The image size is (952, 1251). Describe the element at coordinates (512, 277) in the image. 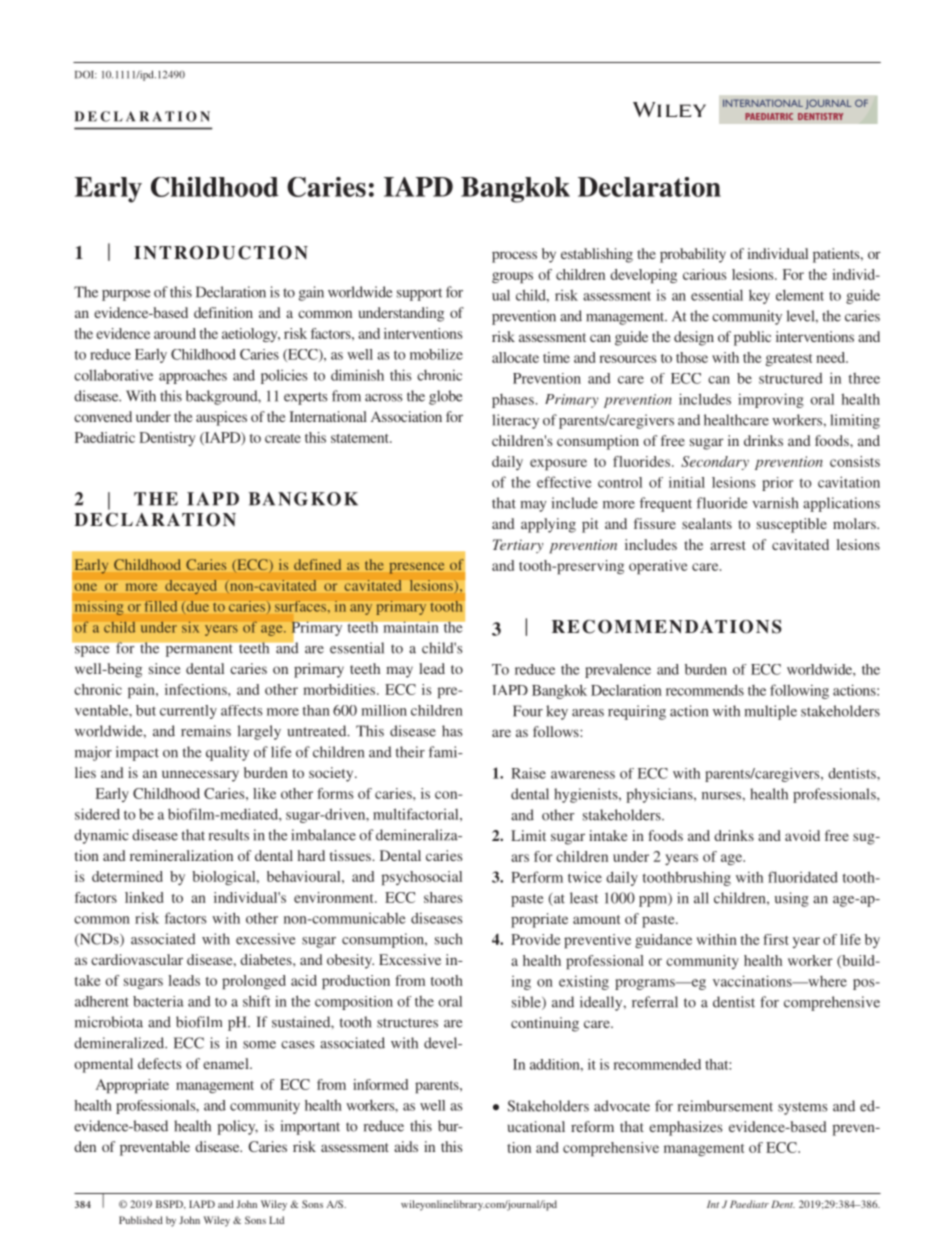

I see `groups` at that location.
